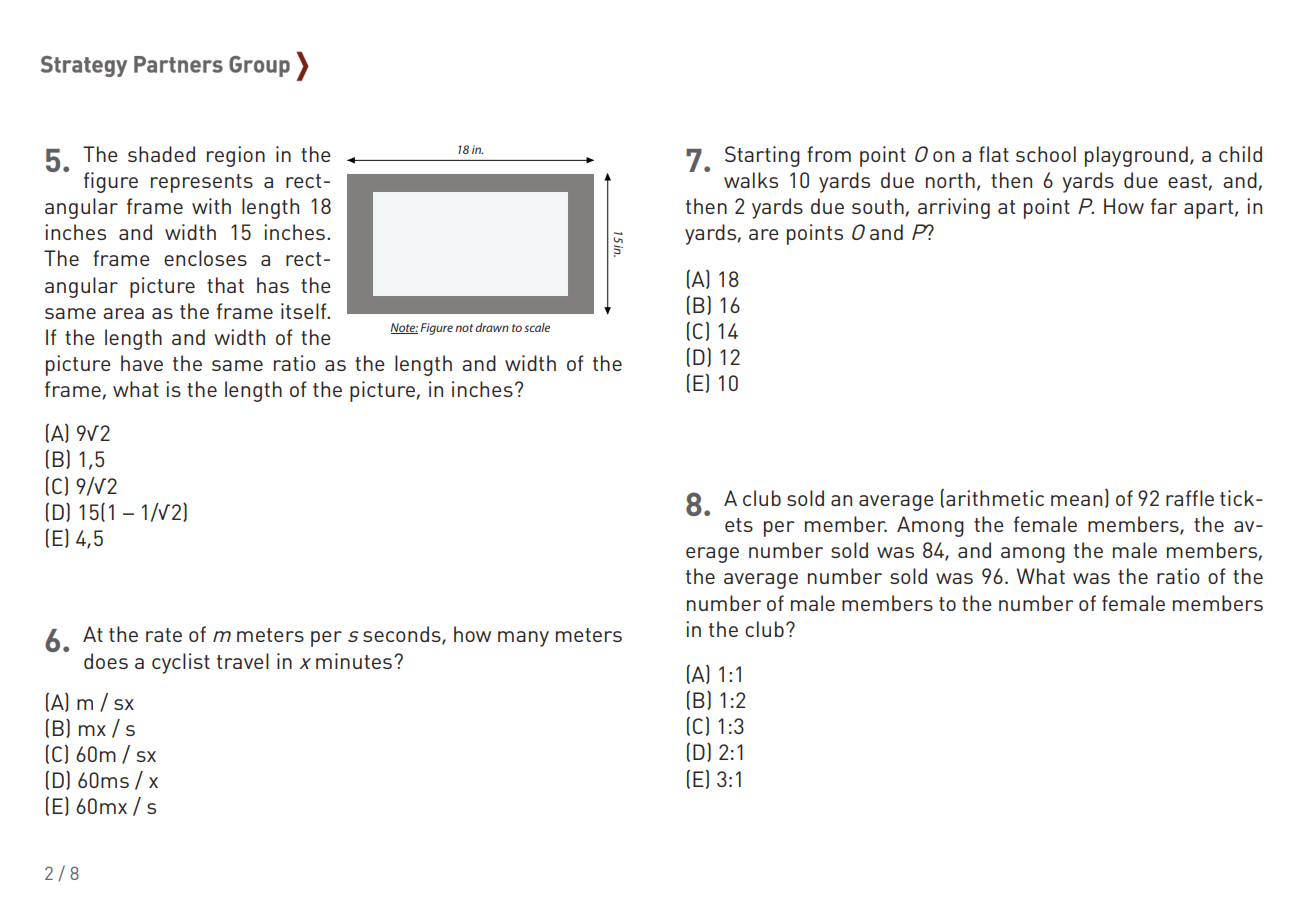 Image resolution: width=1308 pixels, height=924 pixels. Describe the element at coordinates (205, 258) in the screenshot. I see `encloses` at that location.
